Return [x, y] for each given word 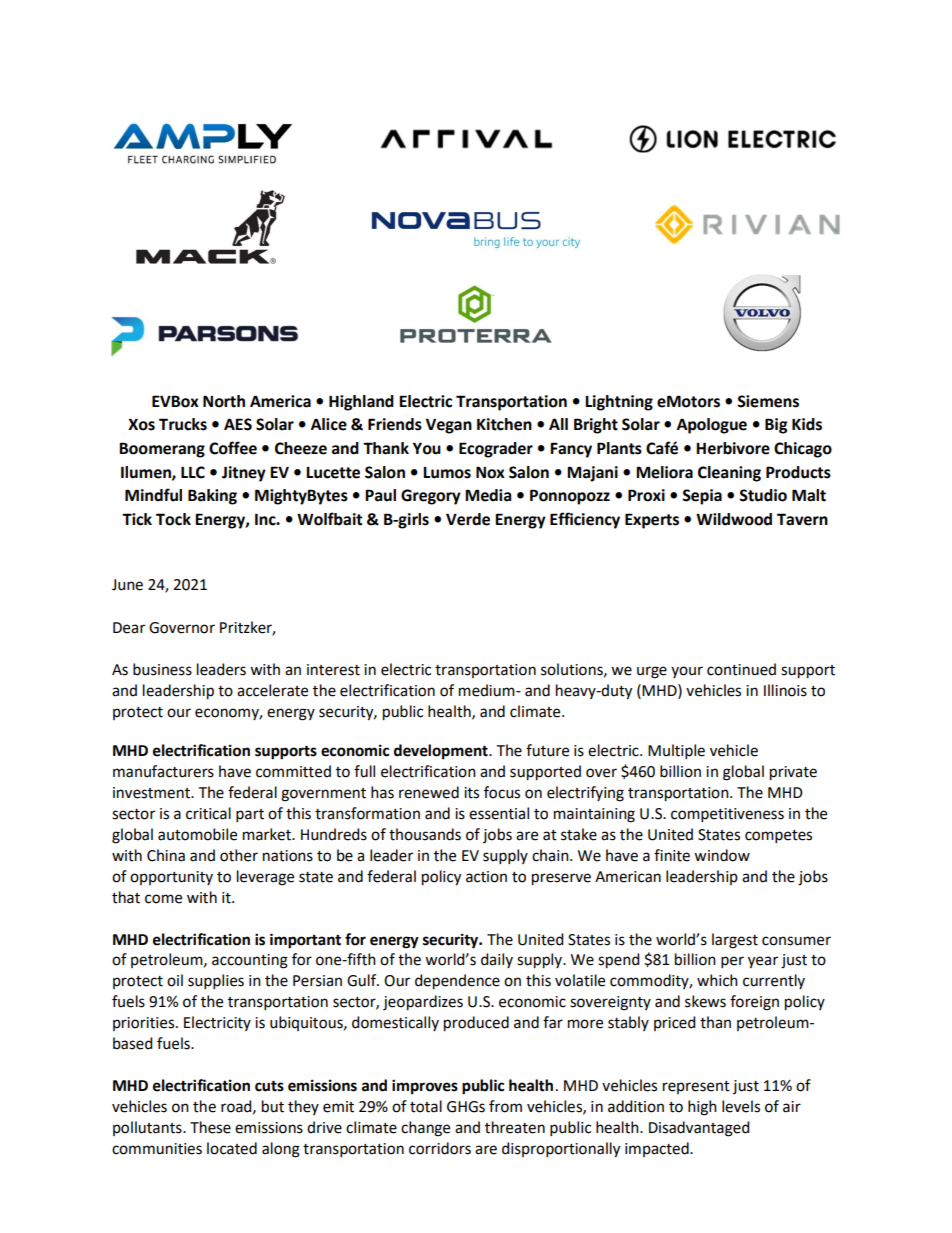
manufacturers [163, 771]
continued [741, 669]
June [127, 585]
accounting [250, 961]
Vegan [449, 426]
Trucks [183, 424]
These [210, 1127]
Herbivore [733, 448]
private [793, 773]
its [471, 793]
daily [497, 960]
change [425, 1129]
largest [735, 941]
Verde [468, 519]
